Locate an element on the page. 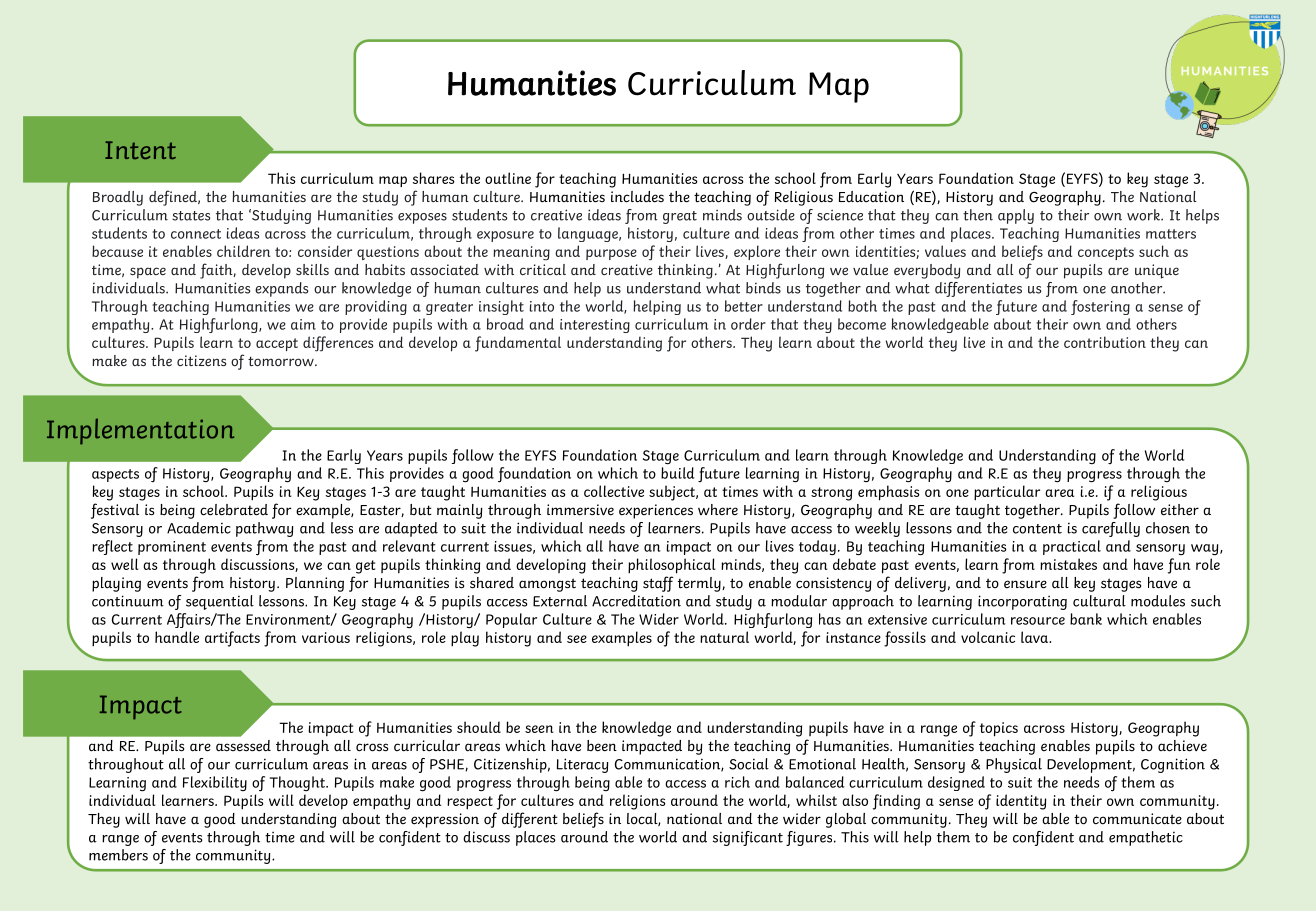 The image size is (1316, 911). contribution is located at coordinates (1105, 342).
